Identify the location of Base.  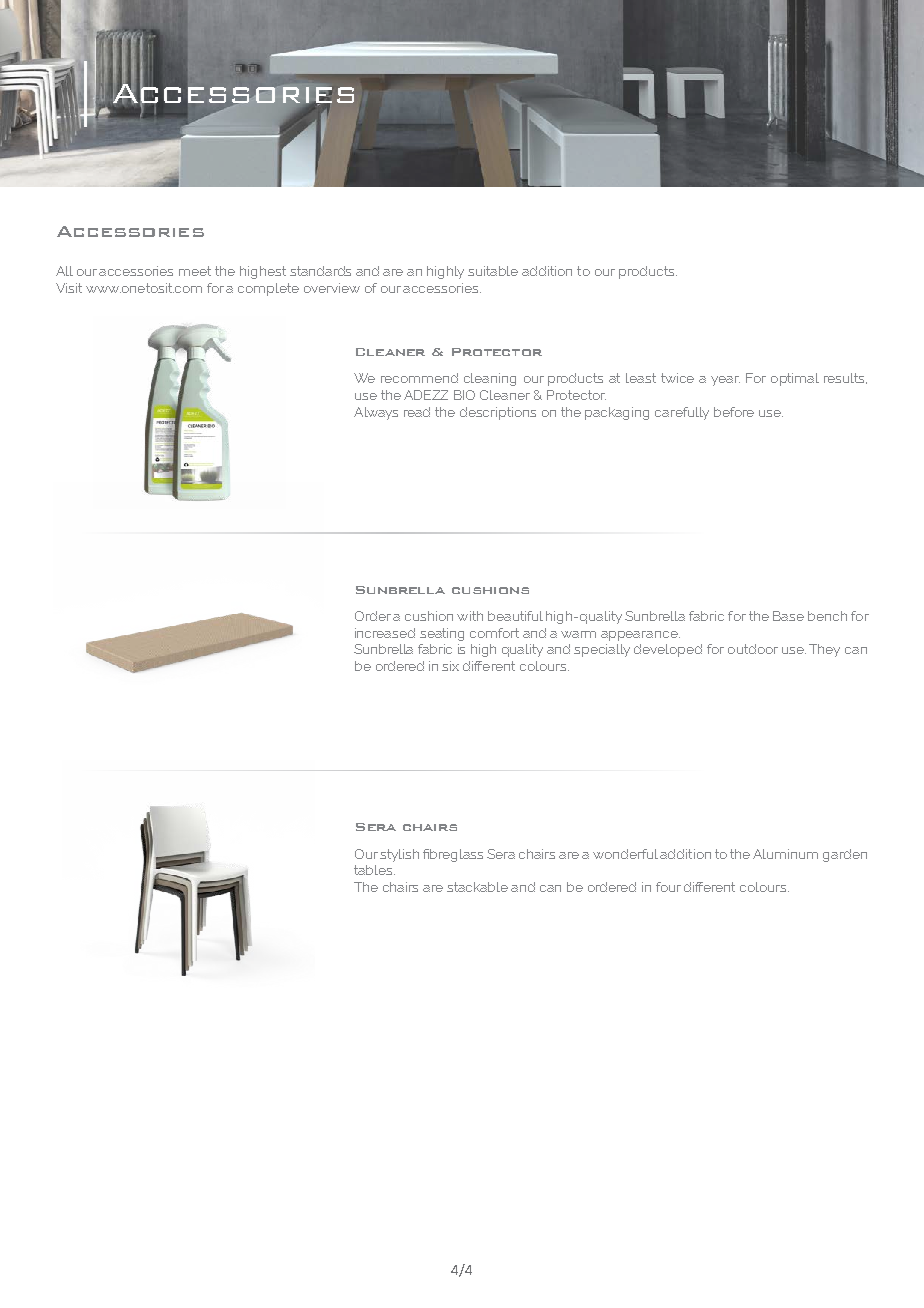
(788, 616).
